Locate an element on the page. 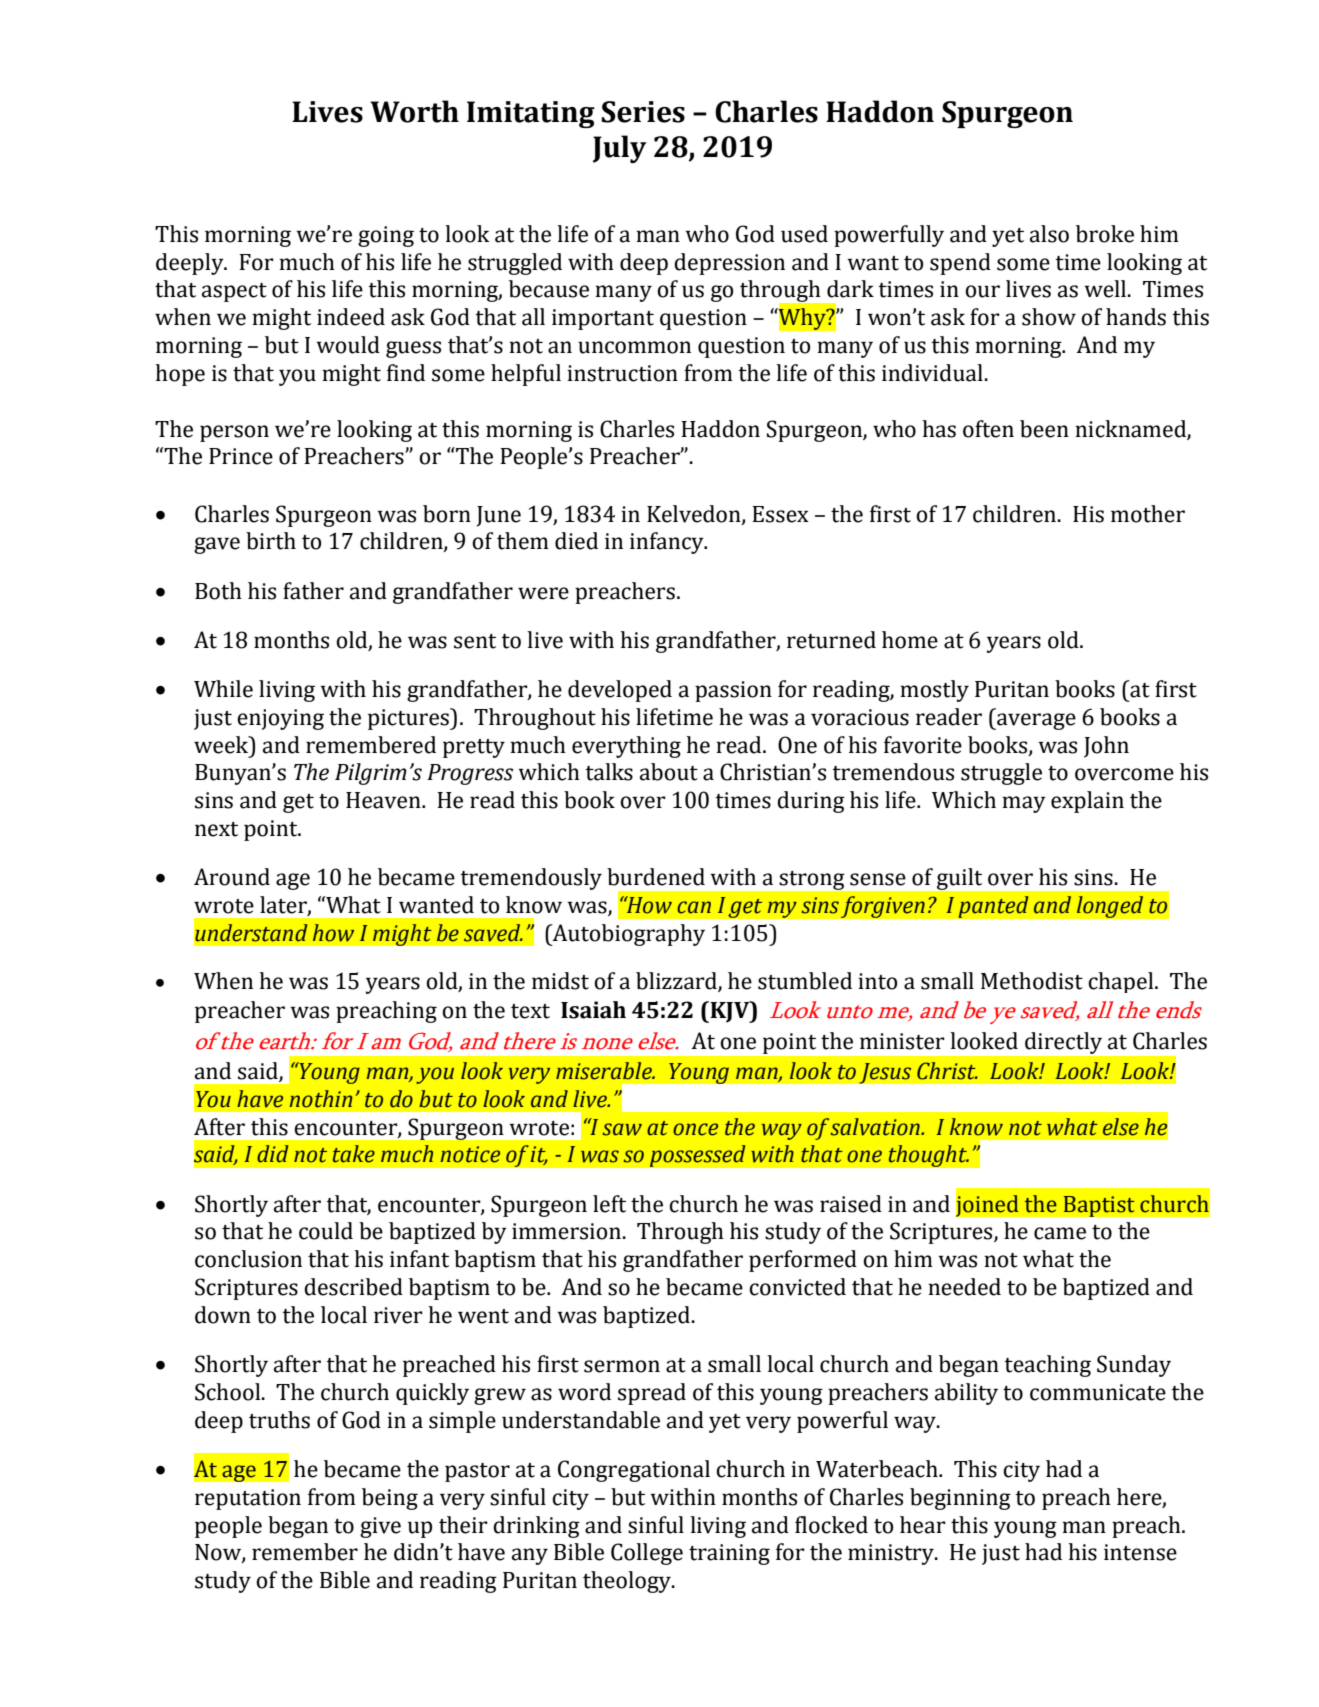  may is located at coordinates (1024, 804).
